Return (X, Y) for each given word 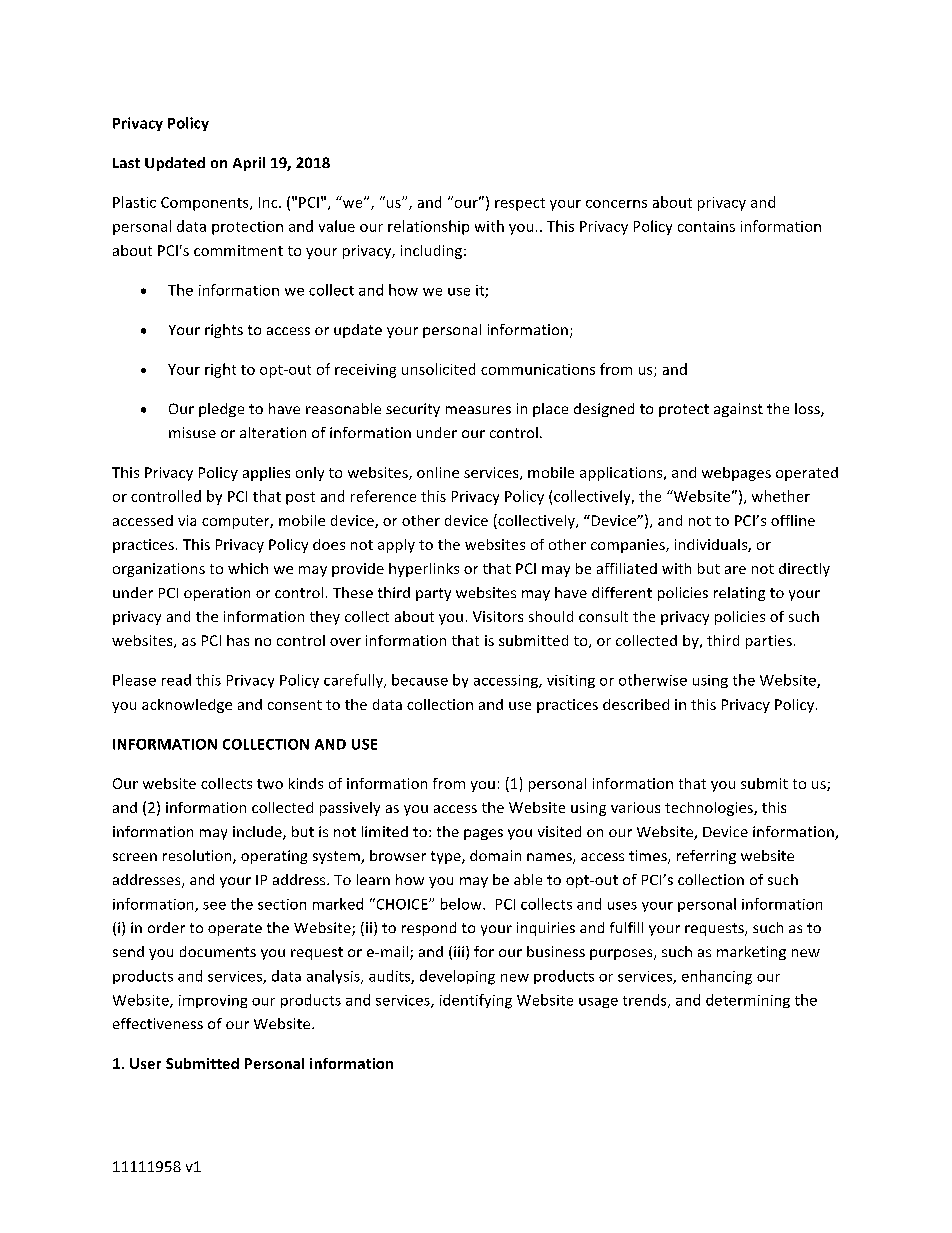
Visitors (498, 616)
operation (217, 594)
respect (520, 204)
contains (706, 226)
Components (206, 204)
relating (739, 594)
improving (213, 1001)
